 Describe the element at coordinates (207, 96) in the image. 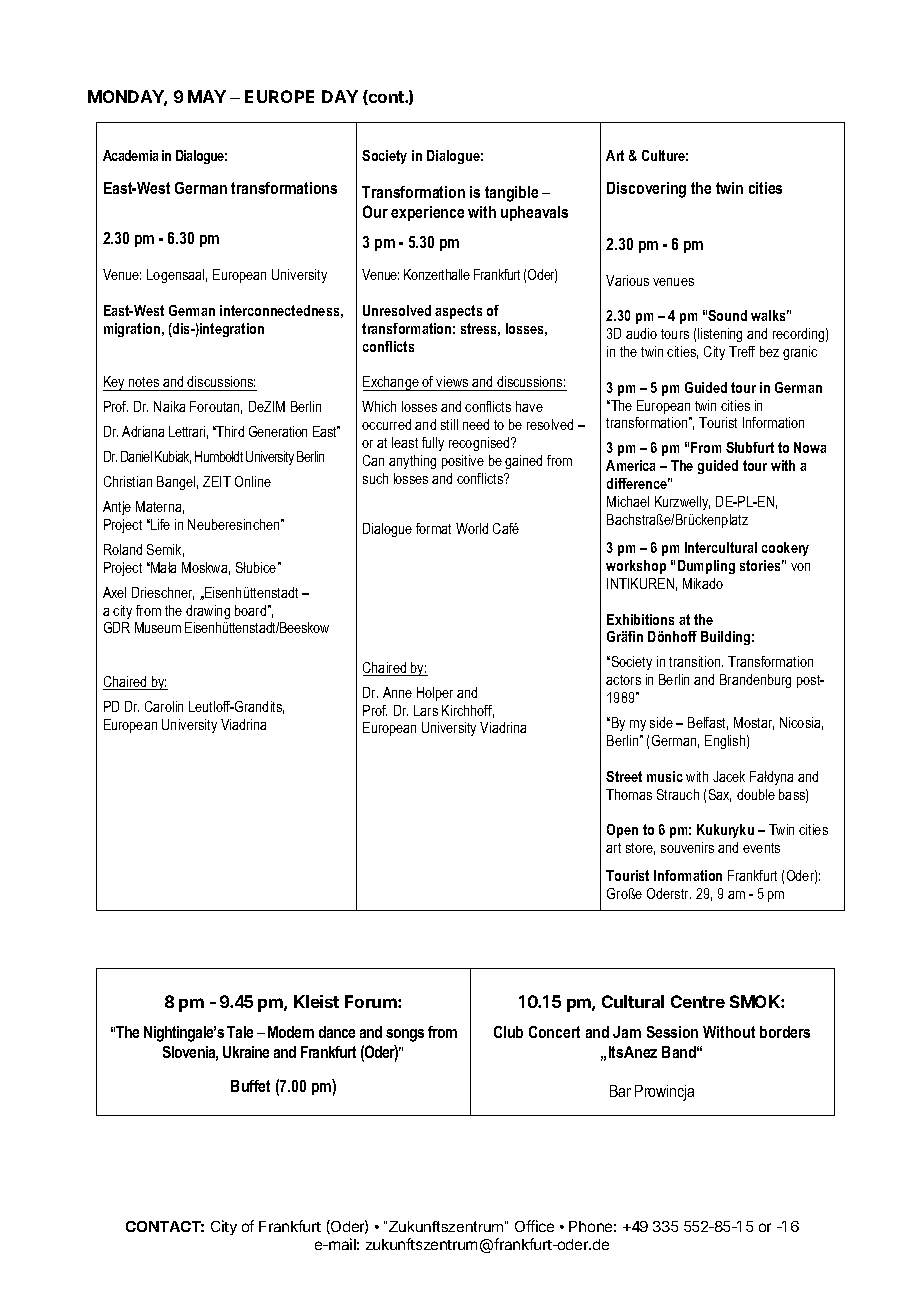

I see `MAY` at that location.
